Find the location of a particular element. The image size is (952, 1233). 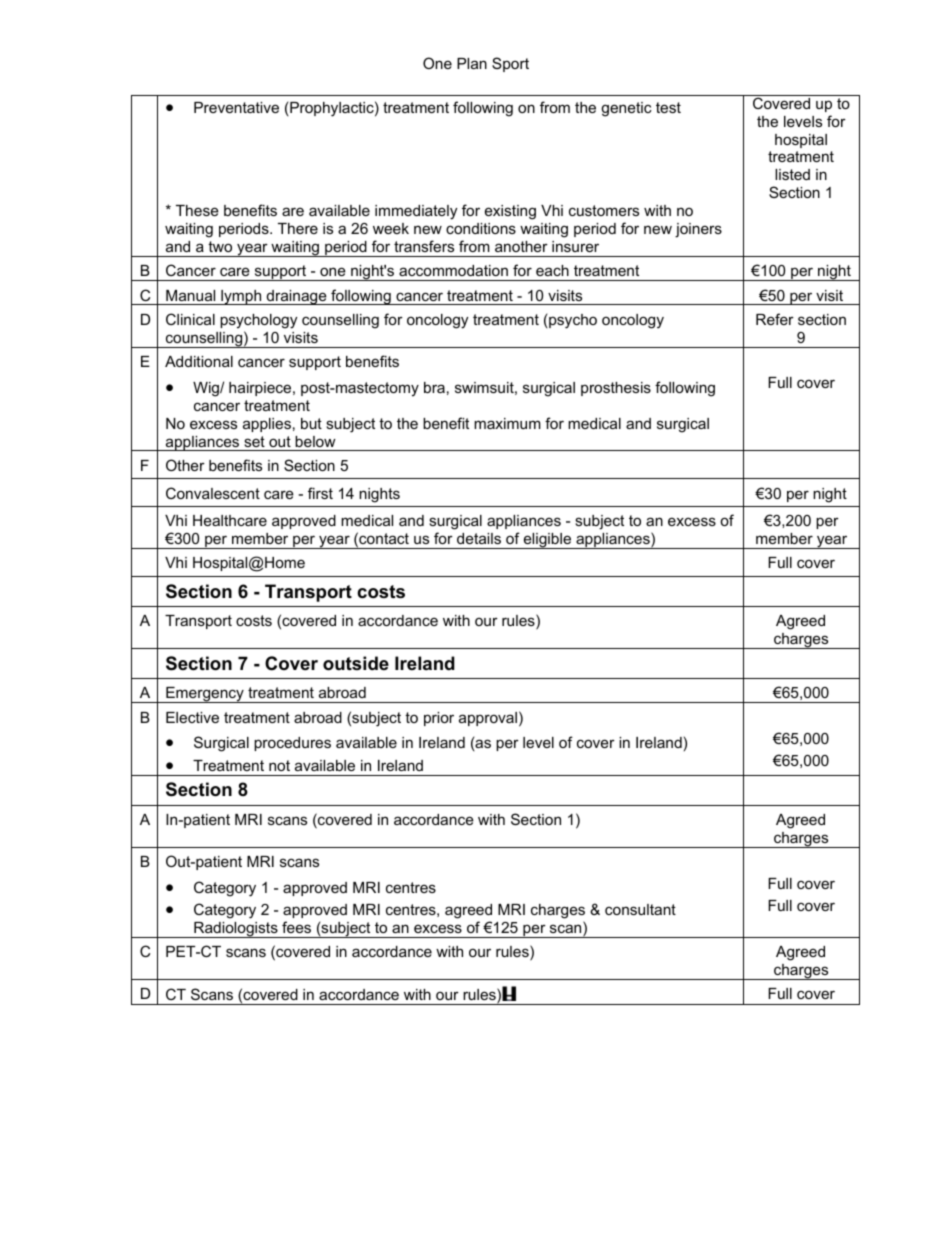

first is located at coordinates (320, 493).
